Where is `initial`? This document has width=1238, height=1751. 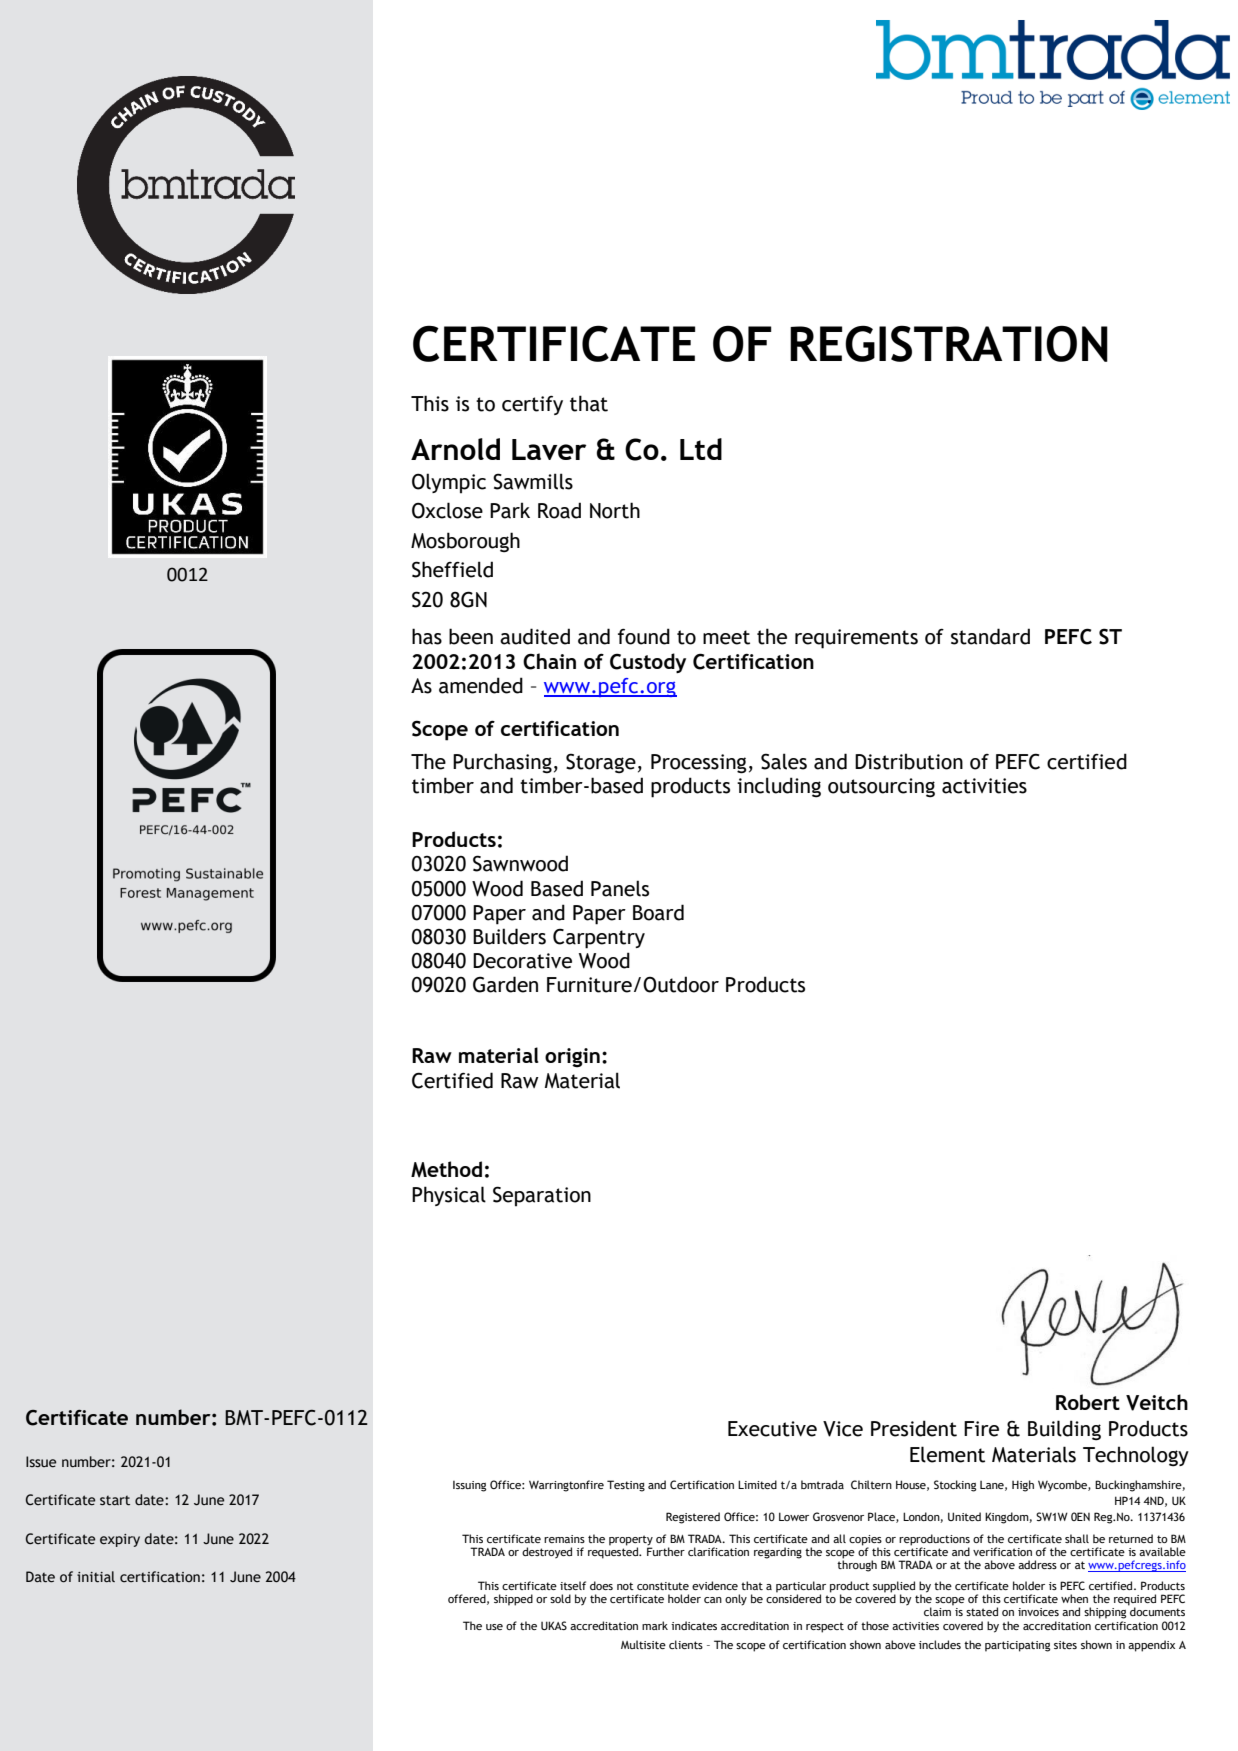
initial is located at coordinates (96, 1577).
